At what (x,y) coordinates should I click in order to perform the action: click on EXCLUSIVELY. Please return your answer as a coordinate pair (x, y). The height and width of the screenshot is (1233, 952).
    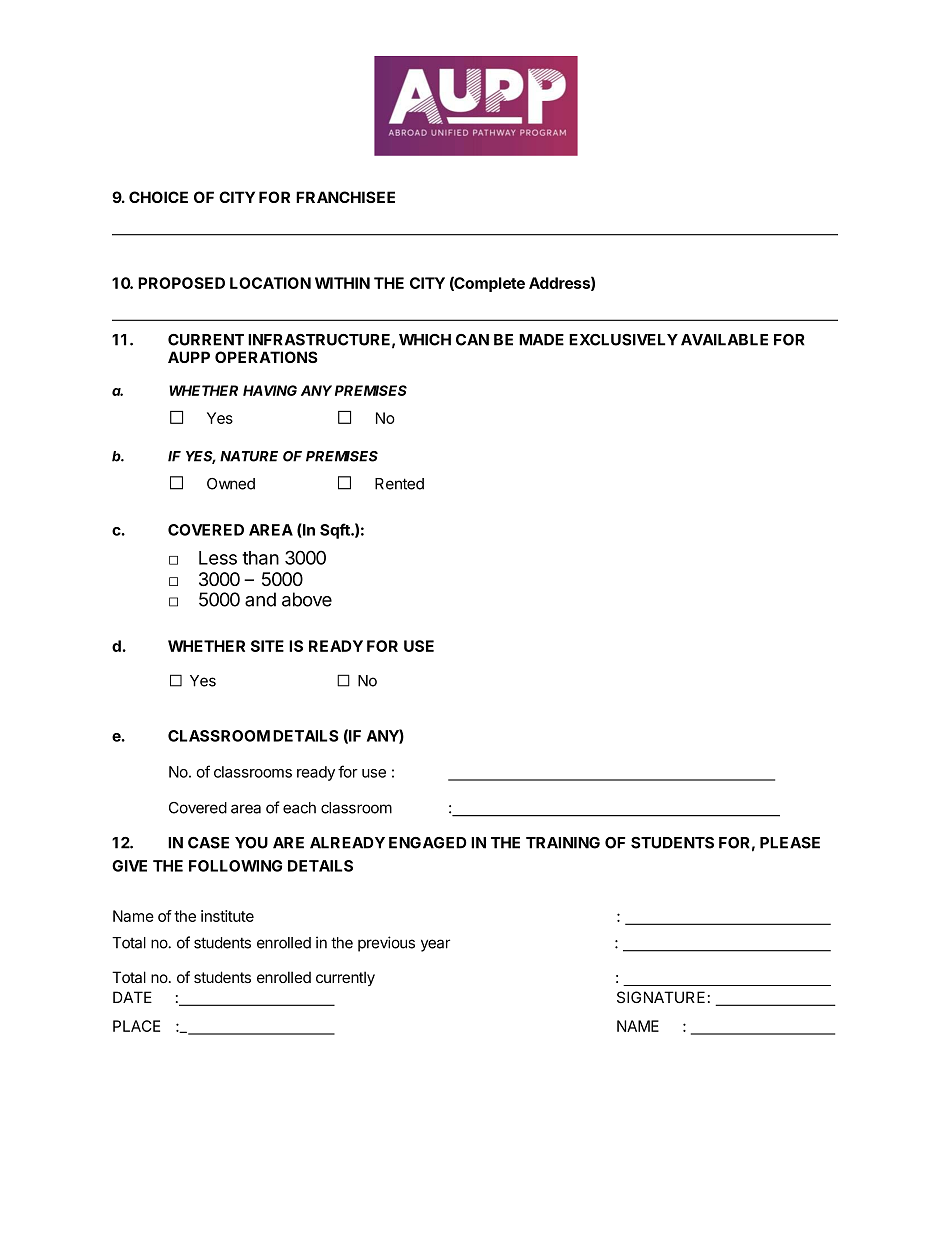
    Looking at the image, I should click on (623, 340).
